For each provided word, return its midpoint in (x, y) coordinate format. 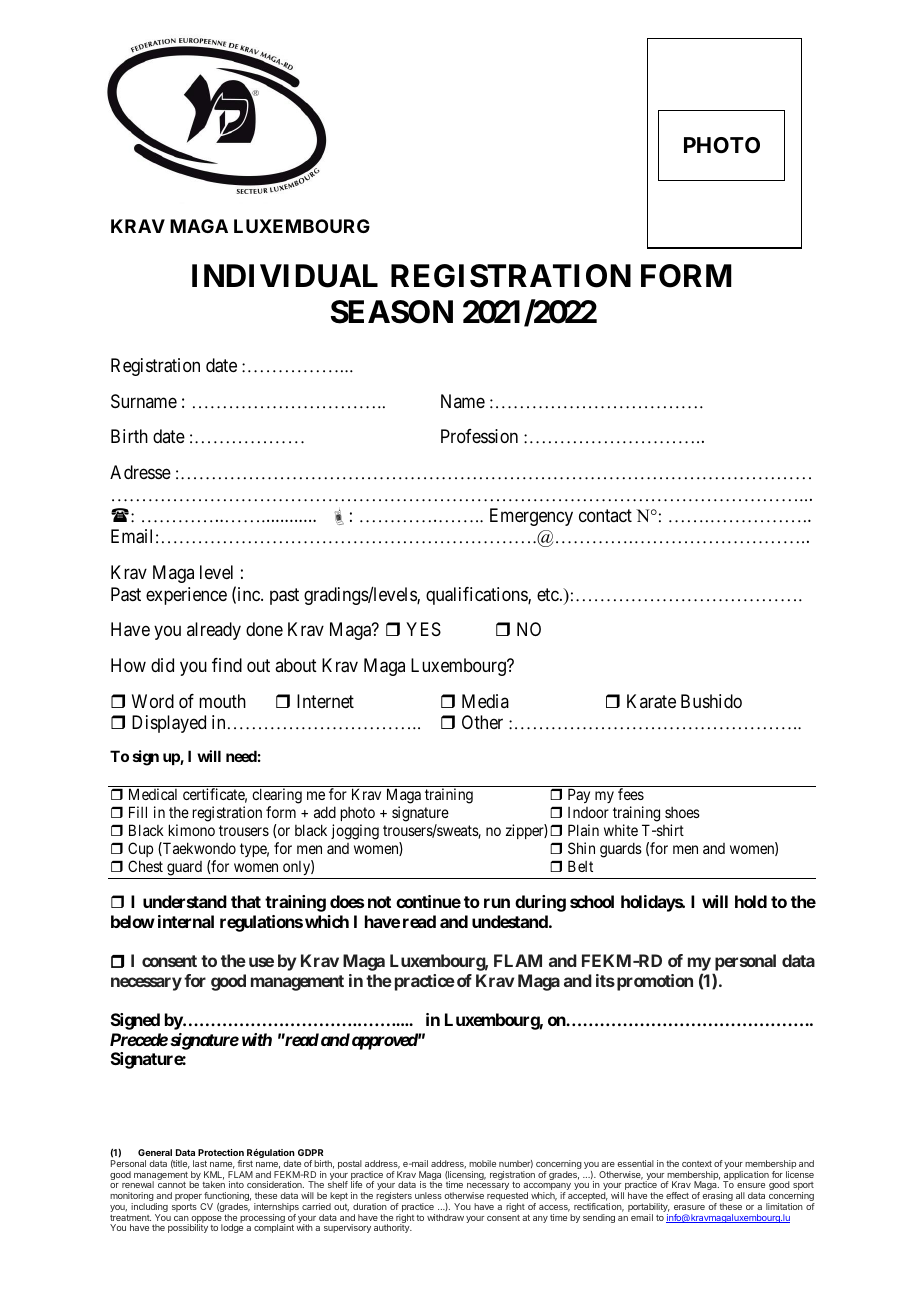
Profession (479, 436)
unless (428, 1195)
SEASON (392, 312)
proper (189, 1199)
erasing (717, 1198)
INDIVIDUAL (285, 276)
